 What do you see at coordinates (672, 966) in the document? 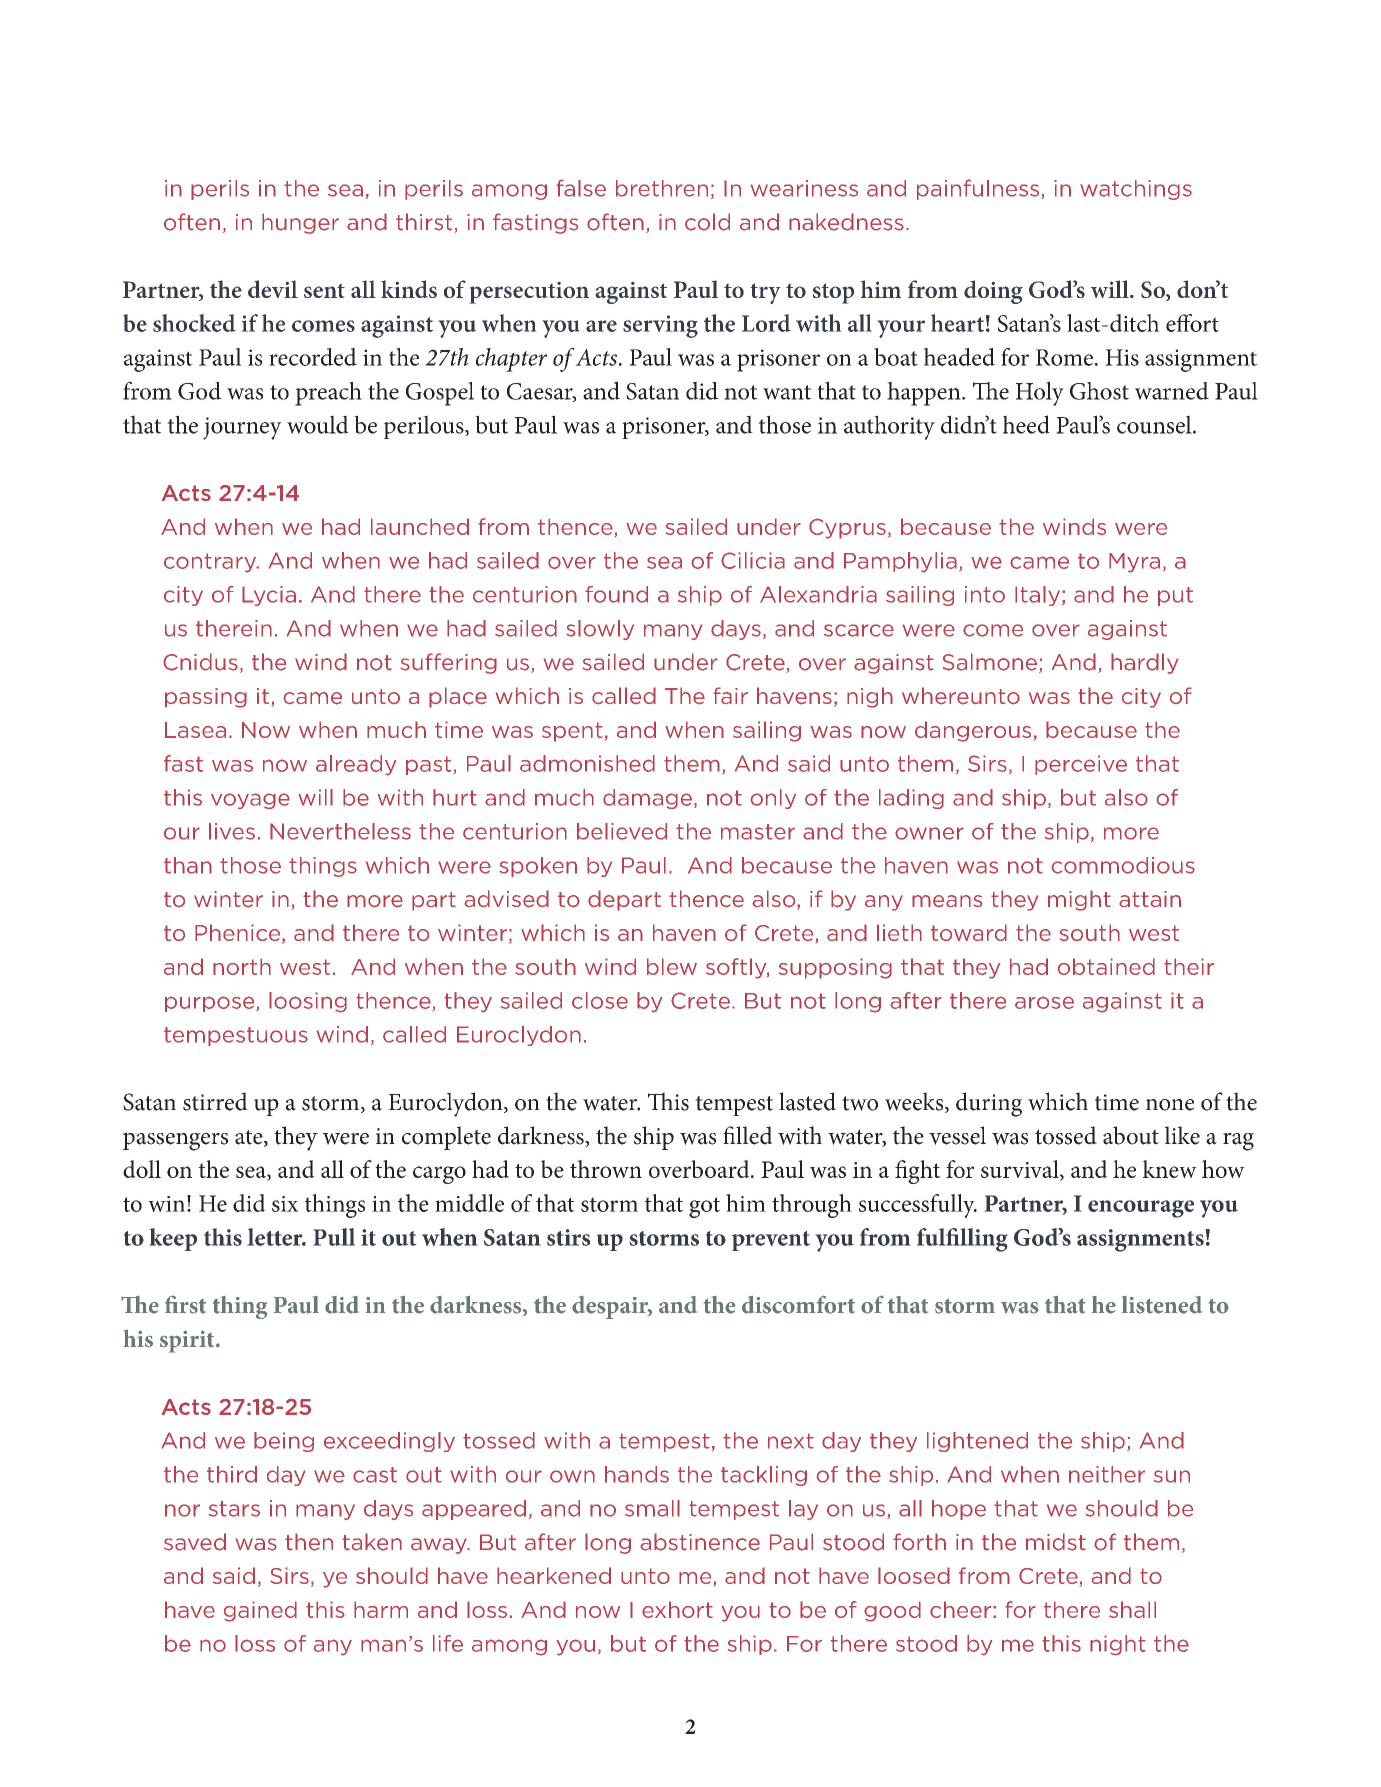
I see `blew` at bounding box center [672, 966].
